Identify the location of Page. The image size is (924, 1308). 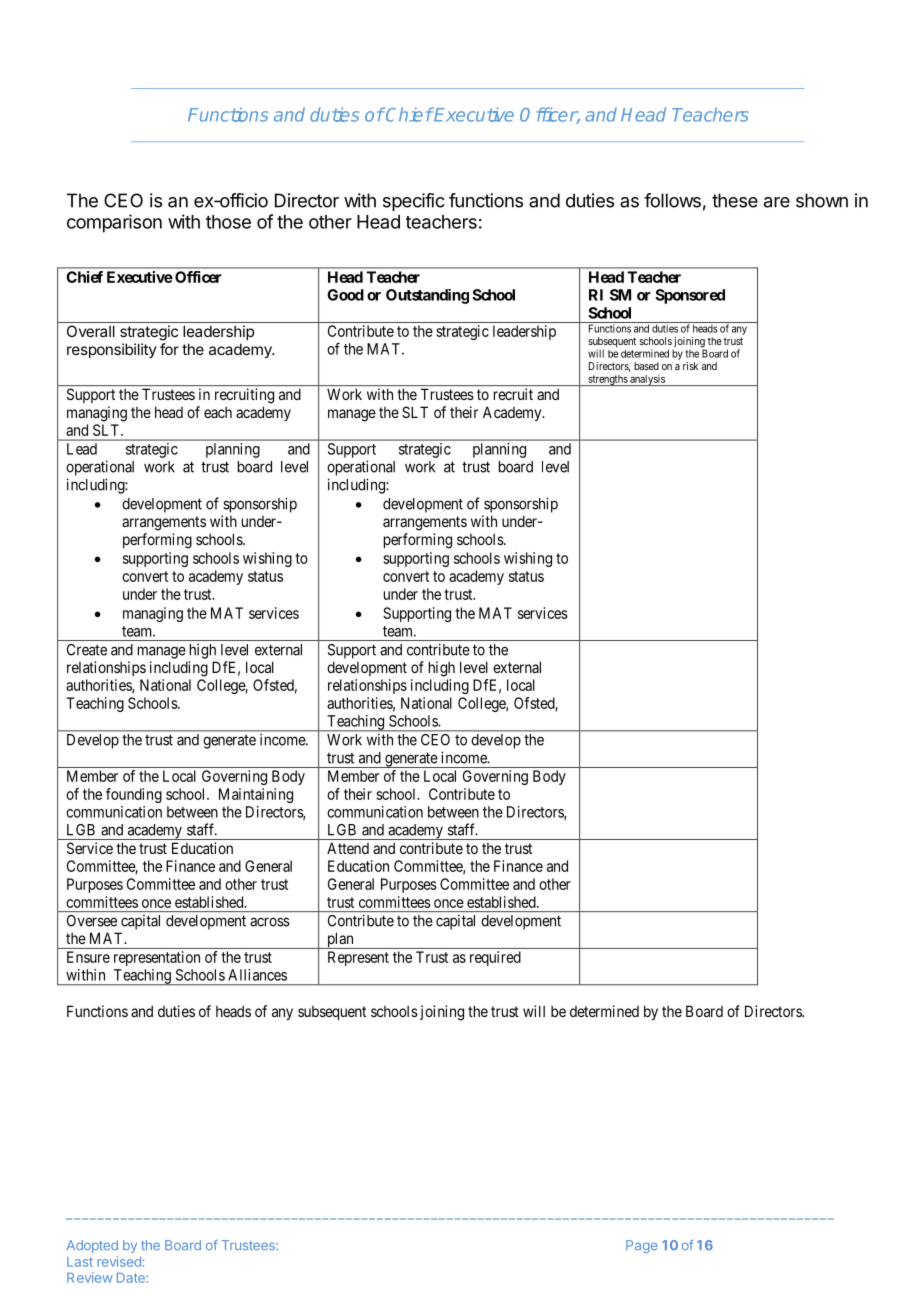
(641, 1246).
